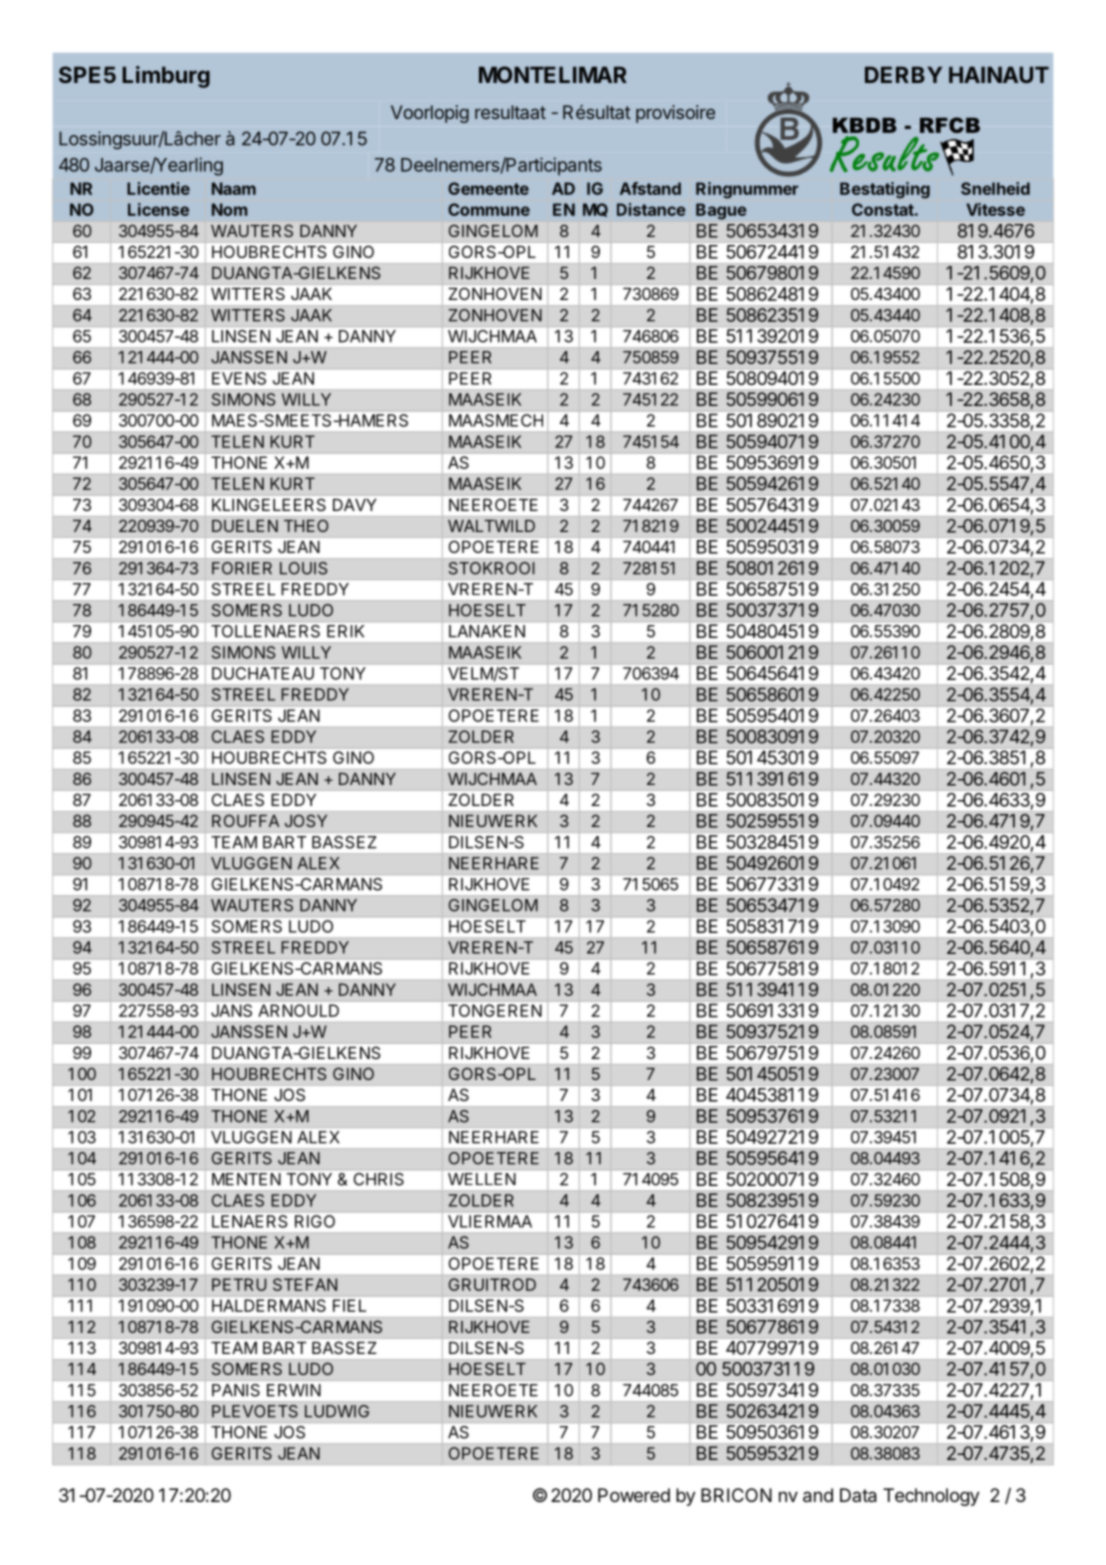 This screenshot has height=1565, width=1106. Describe the element at coordinates (345, 631) in the screenshot. I see `ERIK` at that location.
